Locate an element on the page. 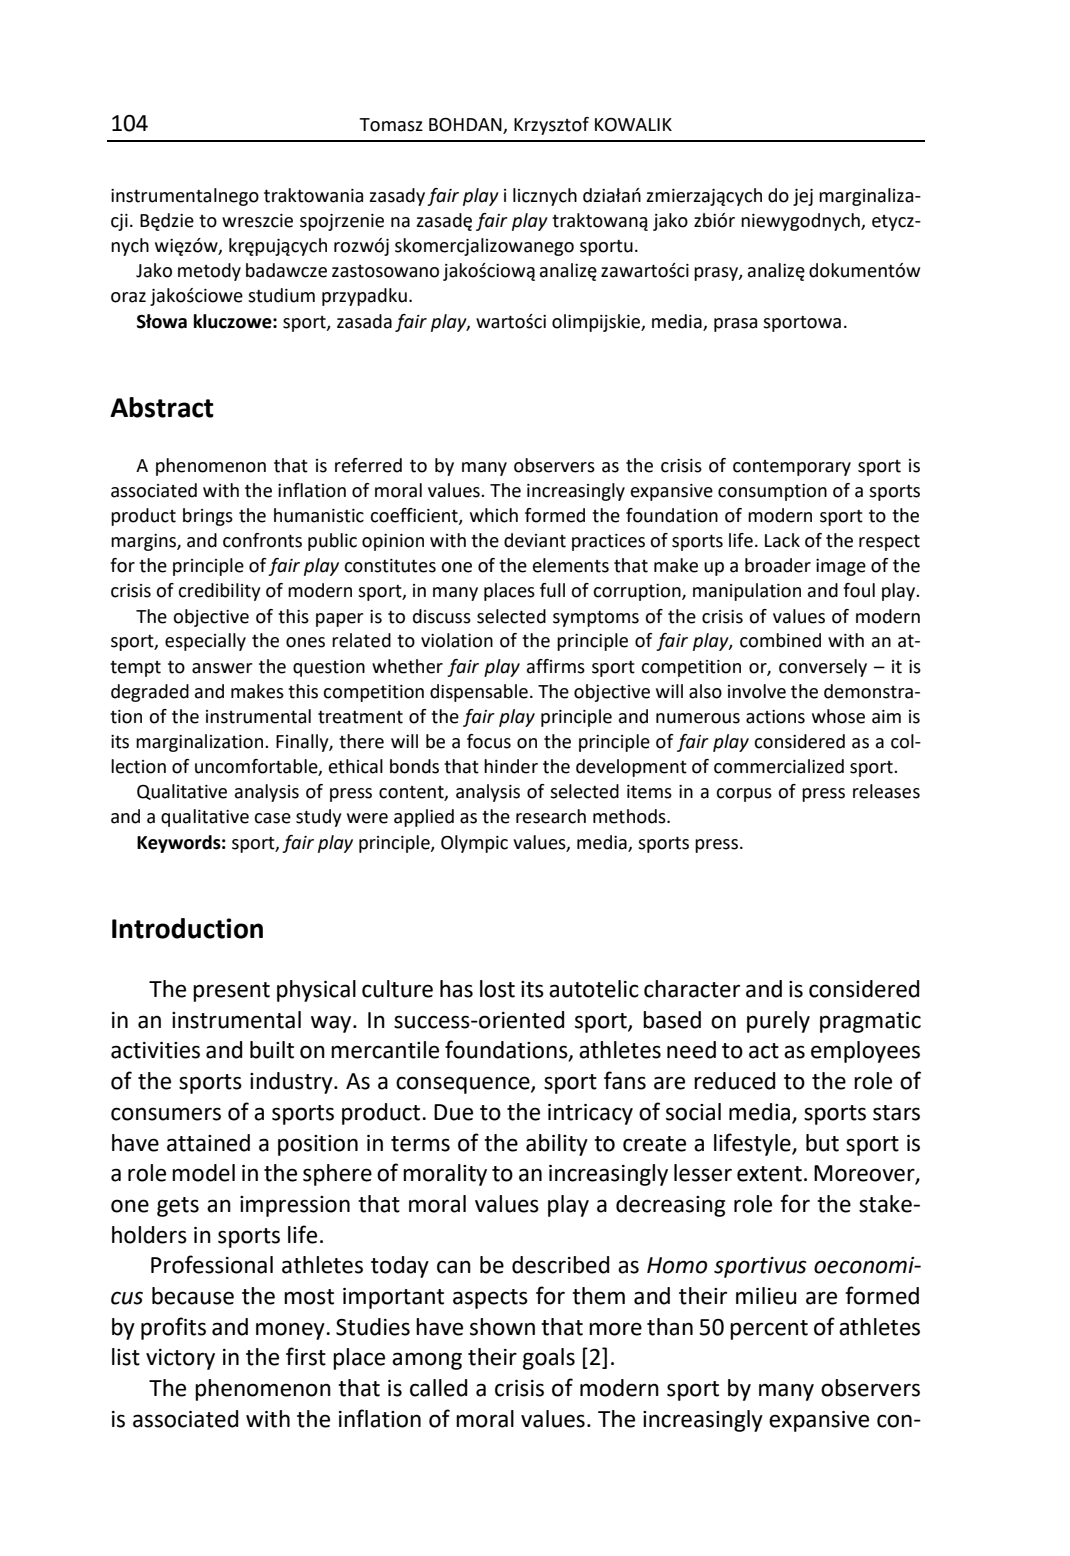 The width and height of the page is (1070, 1556). Krzysztof is located at coordinates (551, 126).
